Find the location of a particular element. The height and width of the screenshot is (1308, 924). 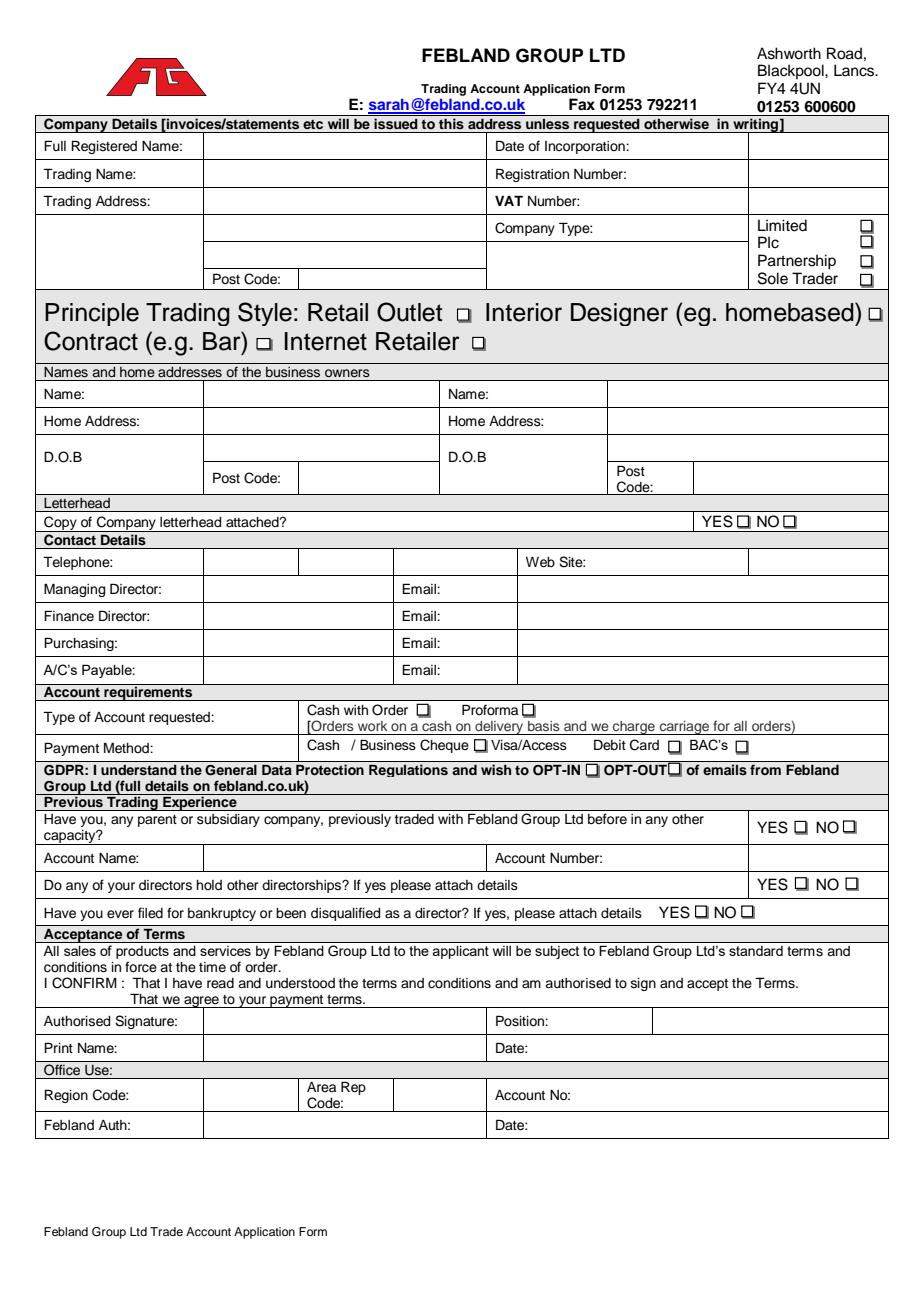

Rep is located at coordinates (353, 1088).
